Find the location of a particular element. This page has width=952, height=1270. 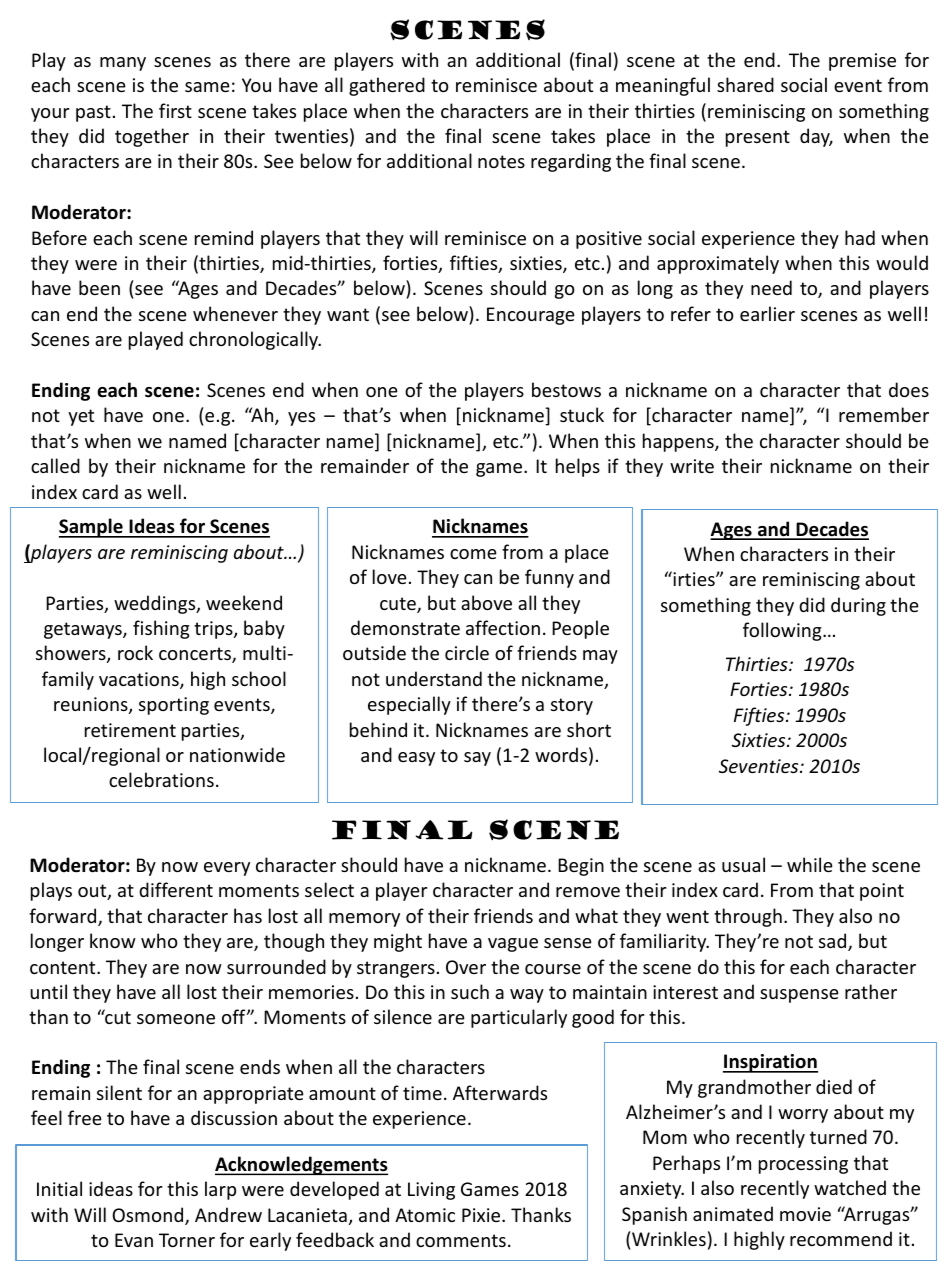

Osmond is located at coordinates (149, 1216).
